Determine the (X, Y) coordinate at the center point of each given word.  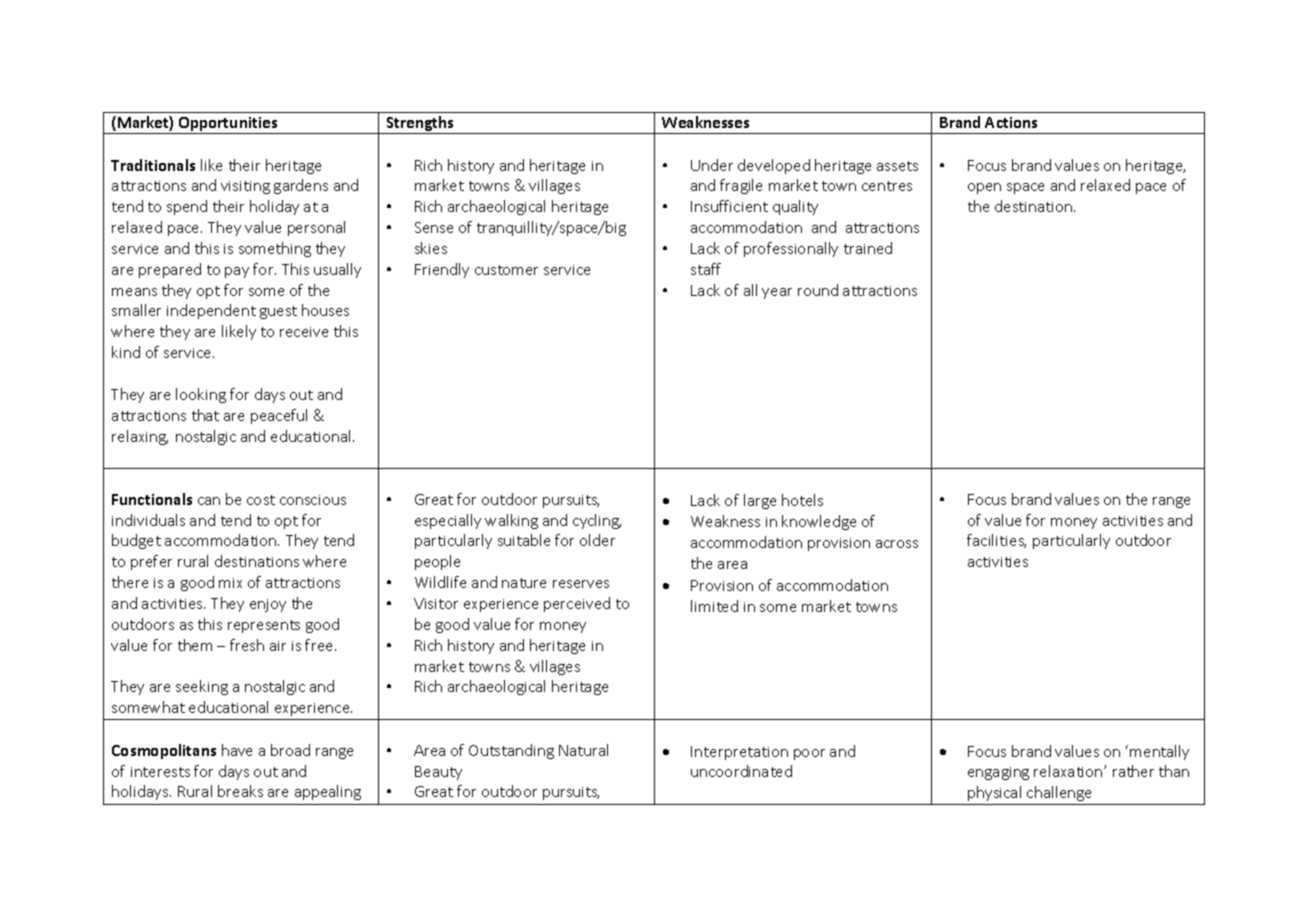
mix (230, 583)
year (777, 293)
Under (712, 165)
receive (304, 332)
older (597, 540)
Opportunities (228, 125)
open (984, 188)
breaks (240, 791)
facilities (996, 541)
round (818, 290)
